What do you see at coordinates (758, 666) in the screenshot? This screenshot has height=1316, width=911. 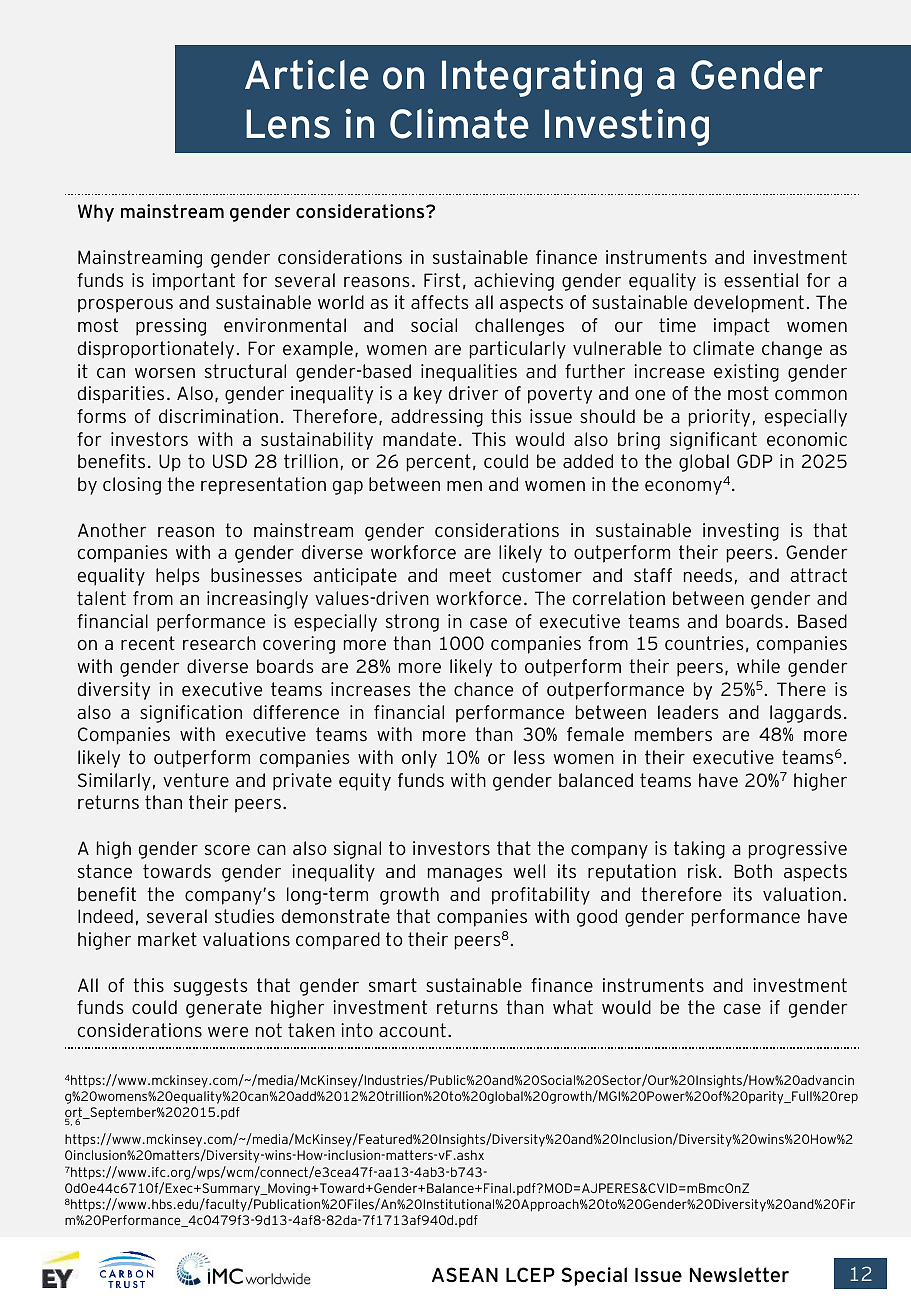 I see `while` at bounding box center [758, 666].
